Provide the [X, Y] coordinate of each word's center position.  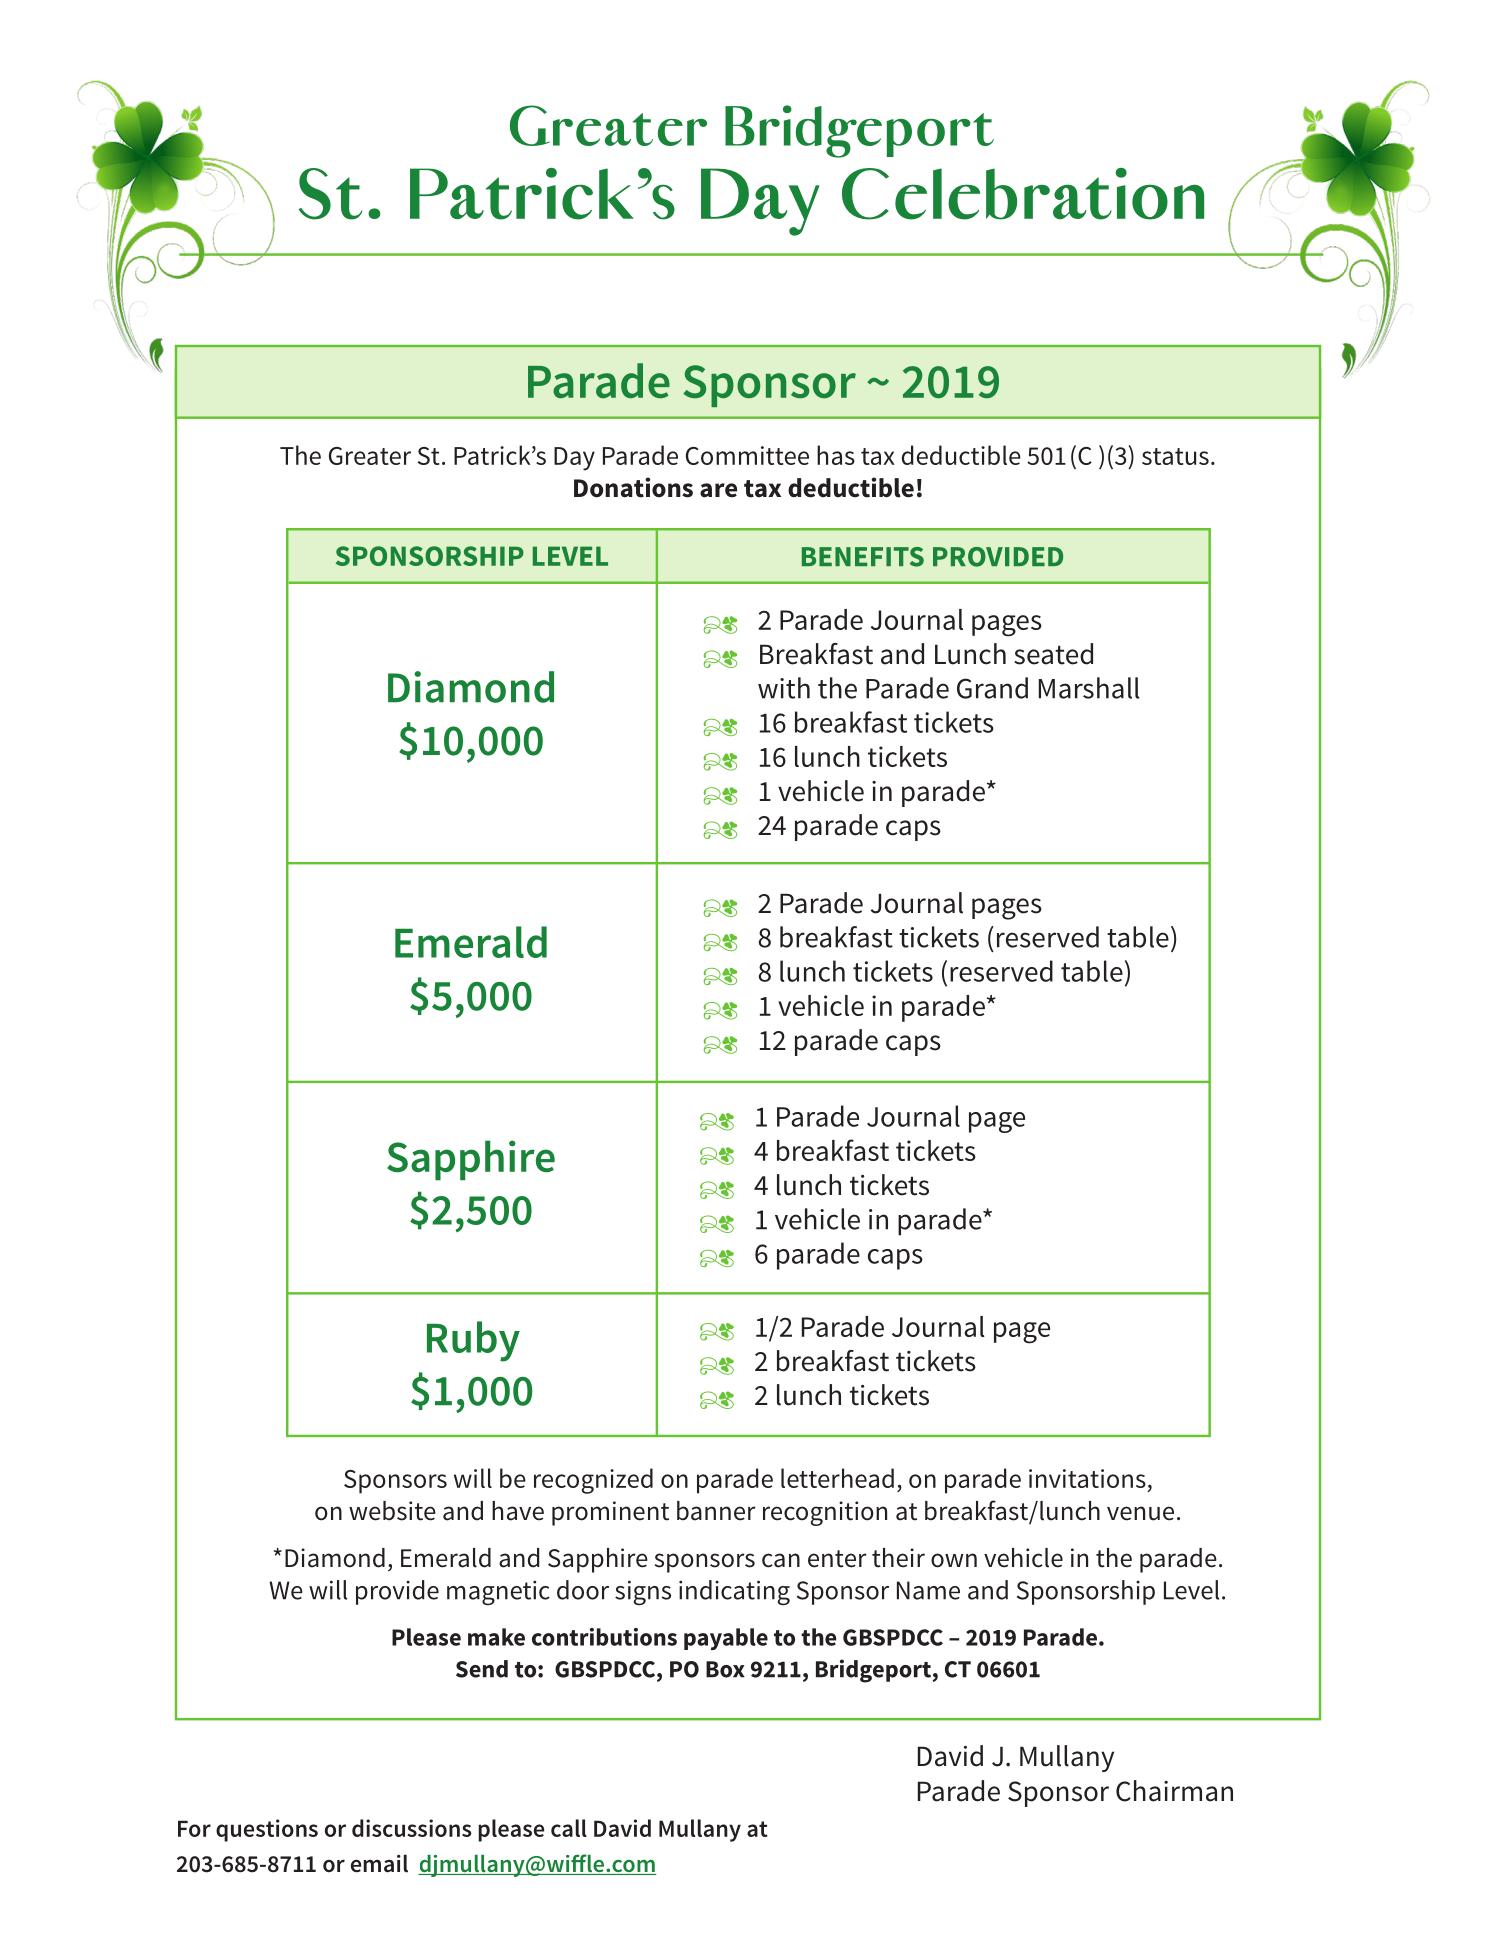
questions [267, 1830]
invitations [1087, 1478]
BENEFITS [863, 557]
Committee [747, 455]
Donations [633, 487]
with [784, 688]
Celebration [1023, 194]
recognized [593, 1481]
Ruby [473, 1341]
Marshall [1089, 688]
